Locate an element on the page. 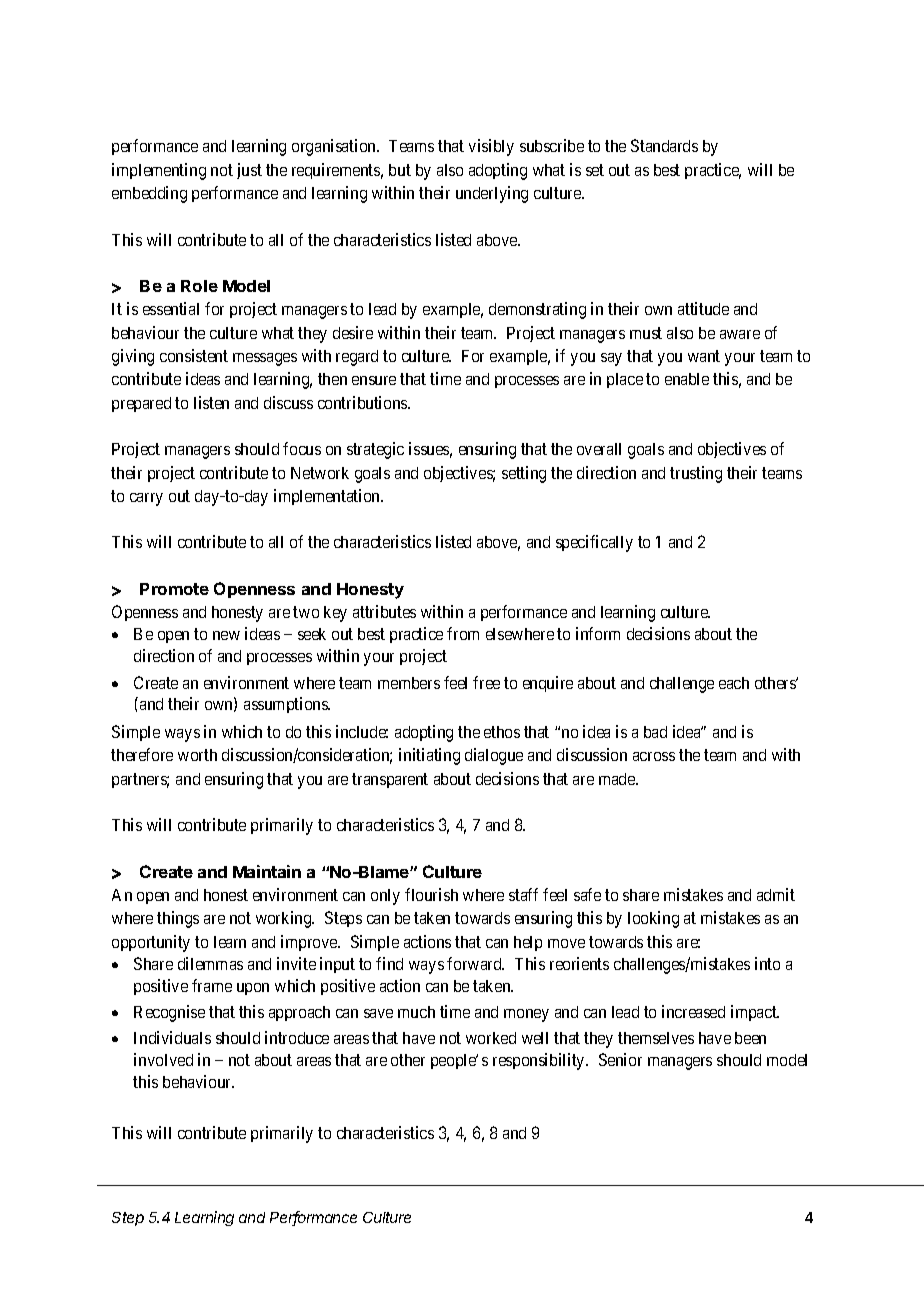  each is located at coordinates (734, 683).
